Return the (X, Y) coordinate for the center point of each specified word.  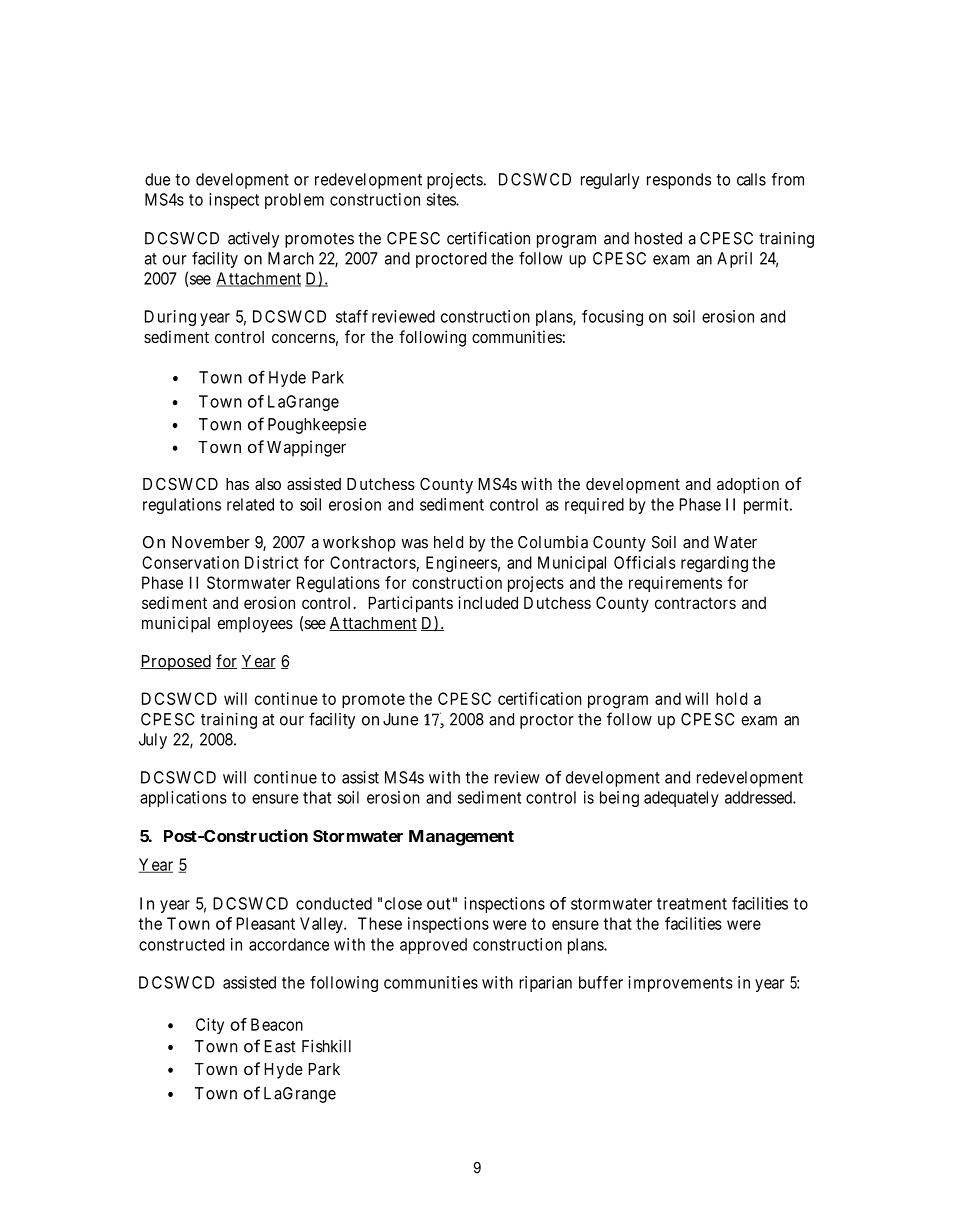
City (210, 1026)
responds (679, 181)
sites (442, 199)
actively (253, 240)
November (211, 542)
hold (731, 698)
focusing (612, 318)
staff (352, 316)
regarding (714, 564)
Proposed (175, 663)
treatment (692, 904)
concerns (303, 338)
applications (183, 799)
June (401, 719)
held (448, 542)
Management (461, 838)
